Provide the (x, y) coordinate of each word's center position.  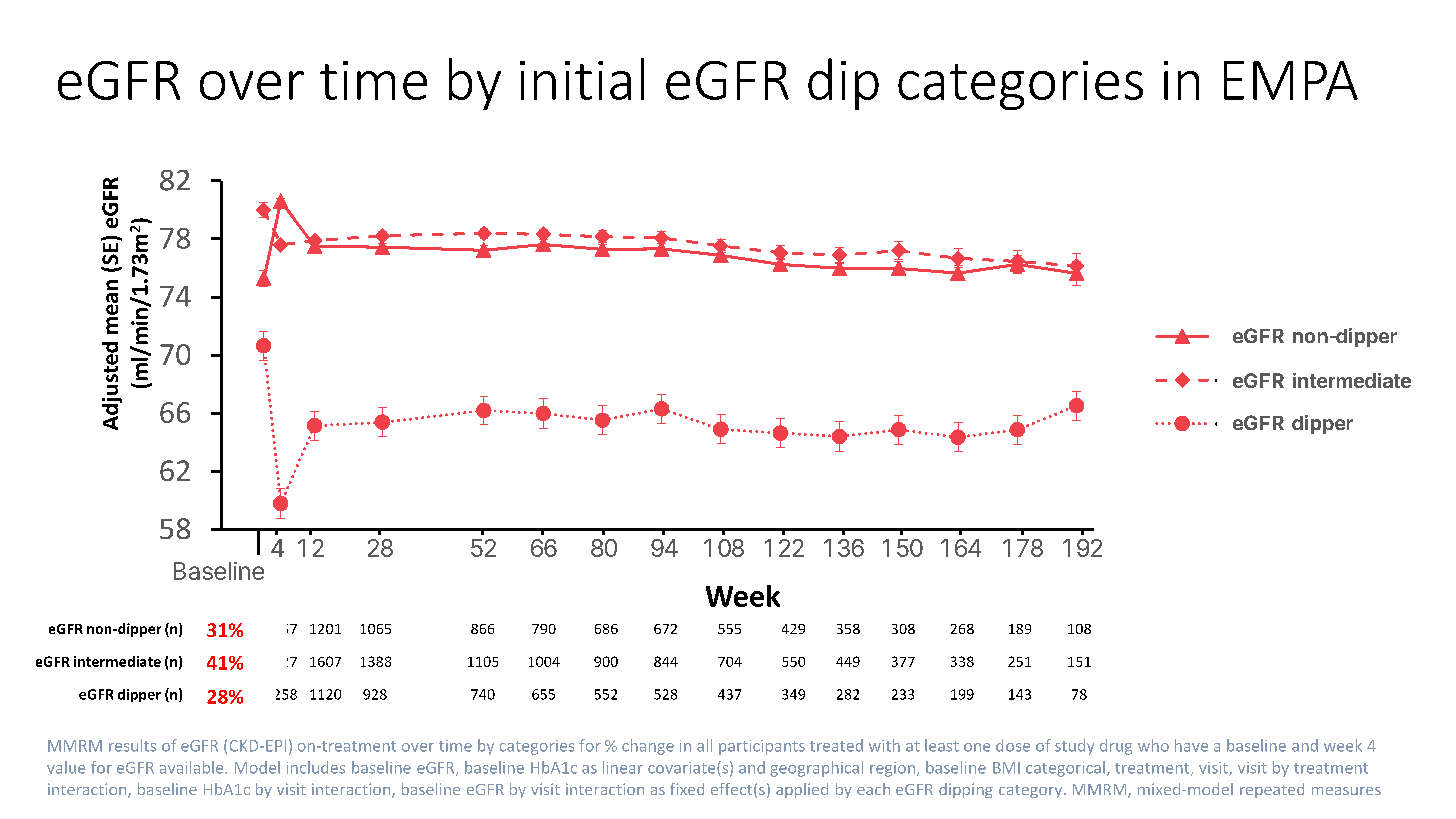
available (193, 767)
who (1153, 745)
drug (1116, 747)
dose (1013, 745)
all (704, 745)
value (66, 767)
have (1191, 745)
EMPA (1291, 80)
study (1074, 747)
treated (836, 745)
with (884, 745)
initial (582, 79)
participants (762, 747)
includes (316, 767)
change (648, 747)
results (132, 745)
